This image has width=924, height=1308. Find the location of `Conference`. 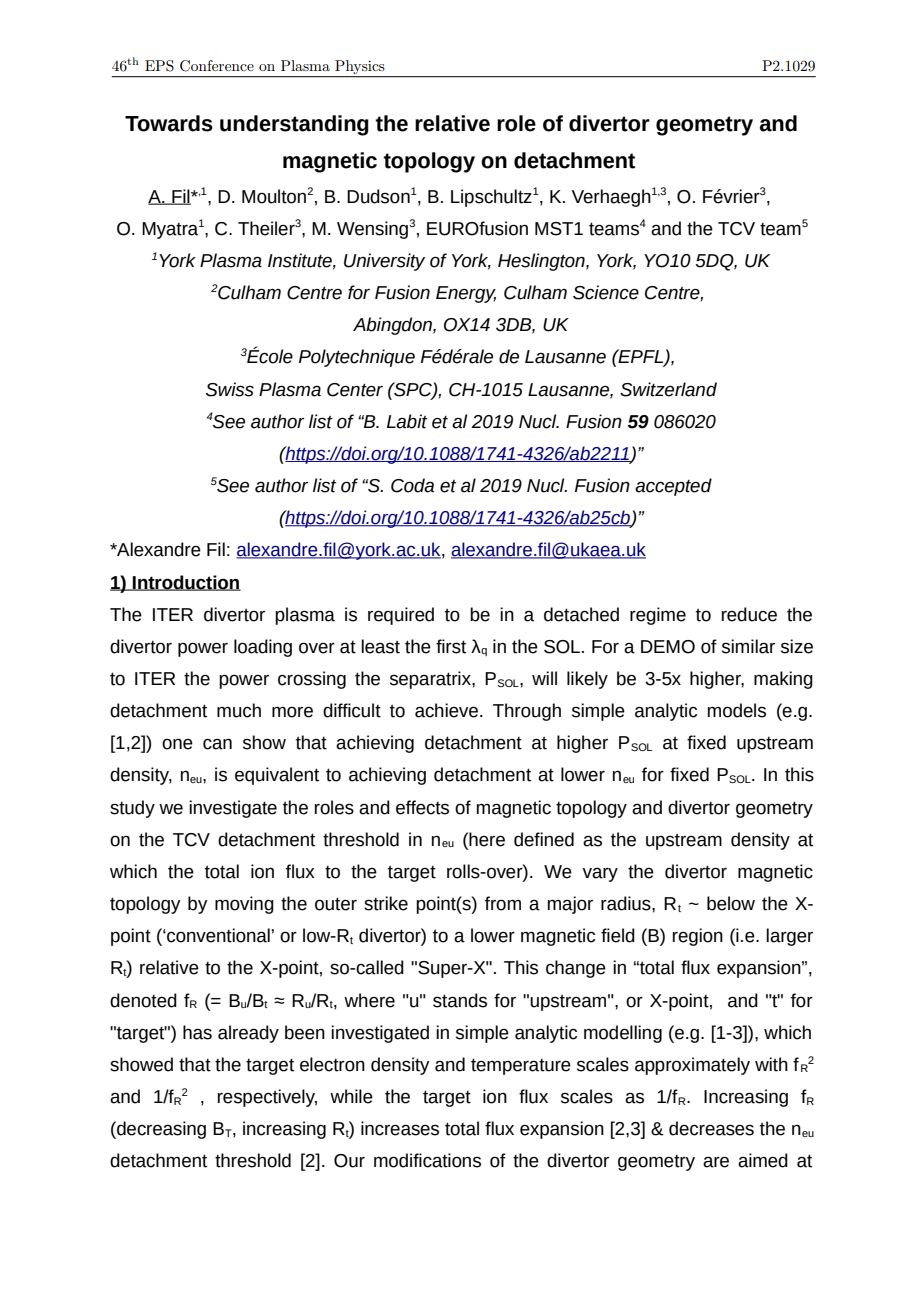

Conference is located at coordinates (217, 66).
